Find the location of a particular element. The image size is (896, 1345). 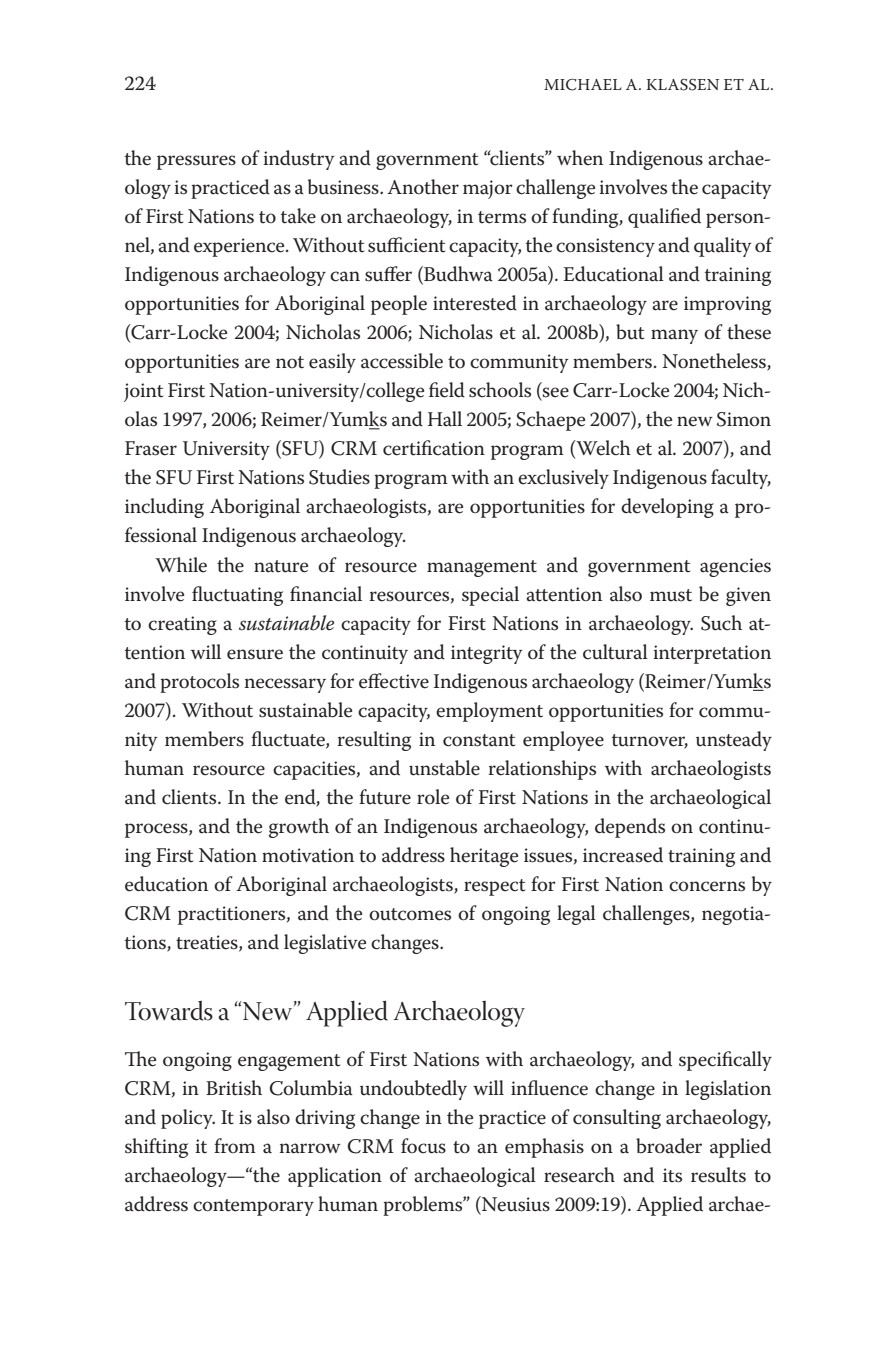

MICHAEL is located at coordinates (583, 85).
